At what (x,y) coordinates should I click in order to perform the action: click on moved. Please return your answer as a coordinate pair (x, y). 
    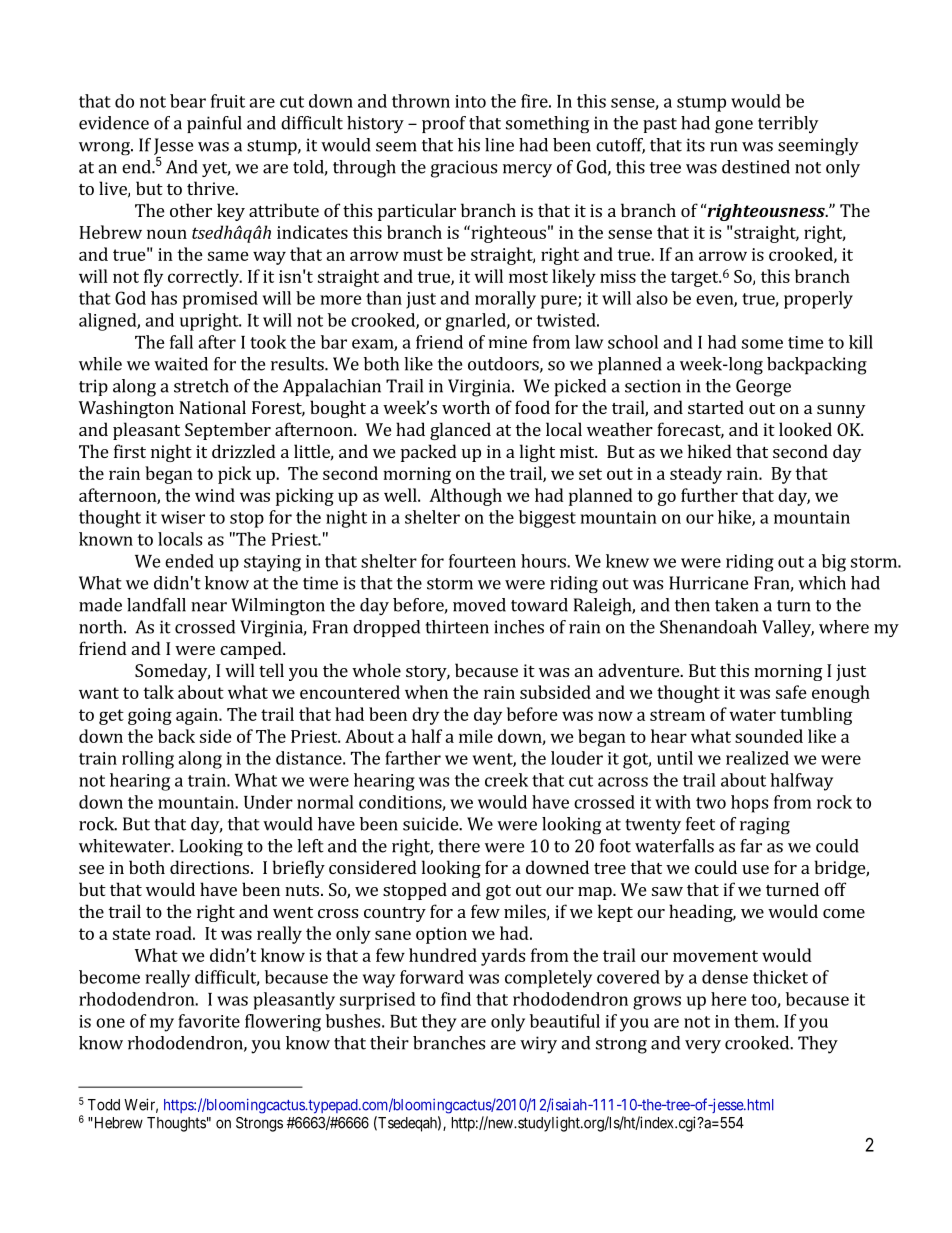
    Looking at the image, I should click on (479, 605).
